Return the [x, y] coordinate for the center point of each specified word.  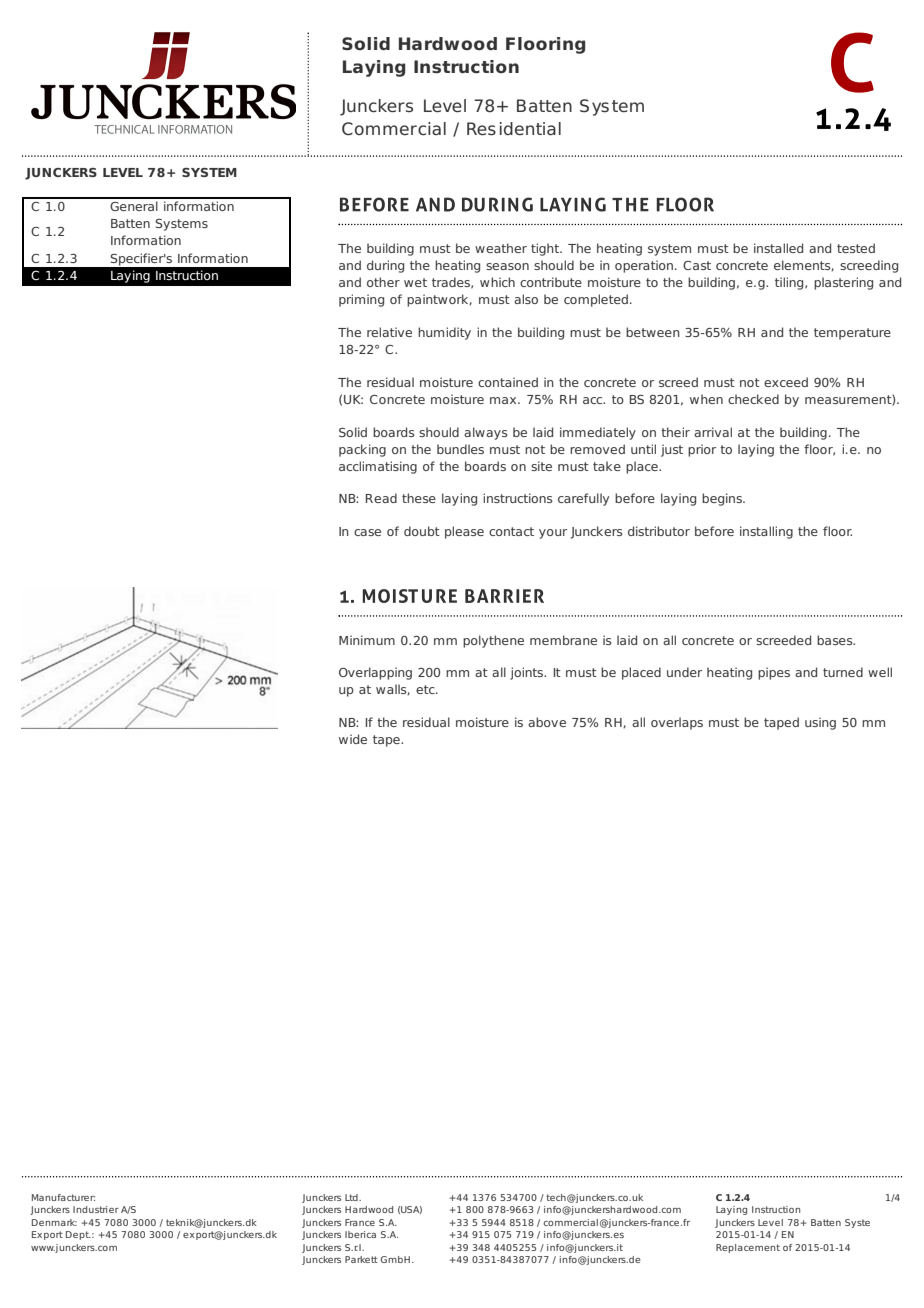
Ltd [352, 1197]
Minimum [367, 640]
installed [778, 248]
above [547, 722]
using [820, 723]
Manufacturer [63, 1197]
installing [766, 532]
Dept [78, 1235]
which [497, 282]
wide [353, 739]
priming [361, 300]
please [464, 532]
